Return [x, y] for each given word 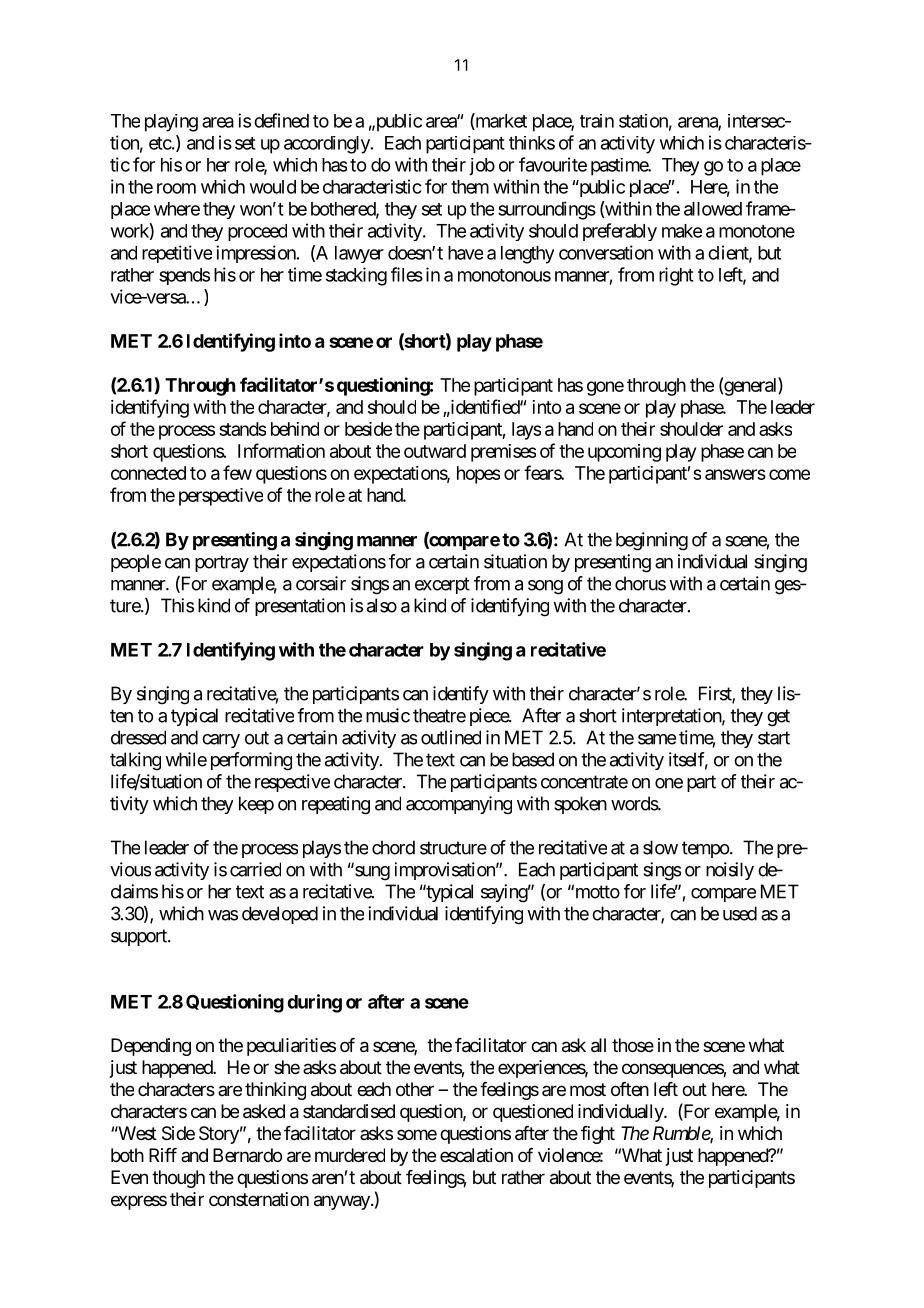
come [789, 474]
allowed [713, 209]
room [176, 188]
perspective [221, 497]
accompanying [459, 805]
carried [255, 869]
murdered [350, 1155]
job [482, 167]
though [178, 1179]
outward [435, 451]
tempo [705, 849]
